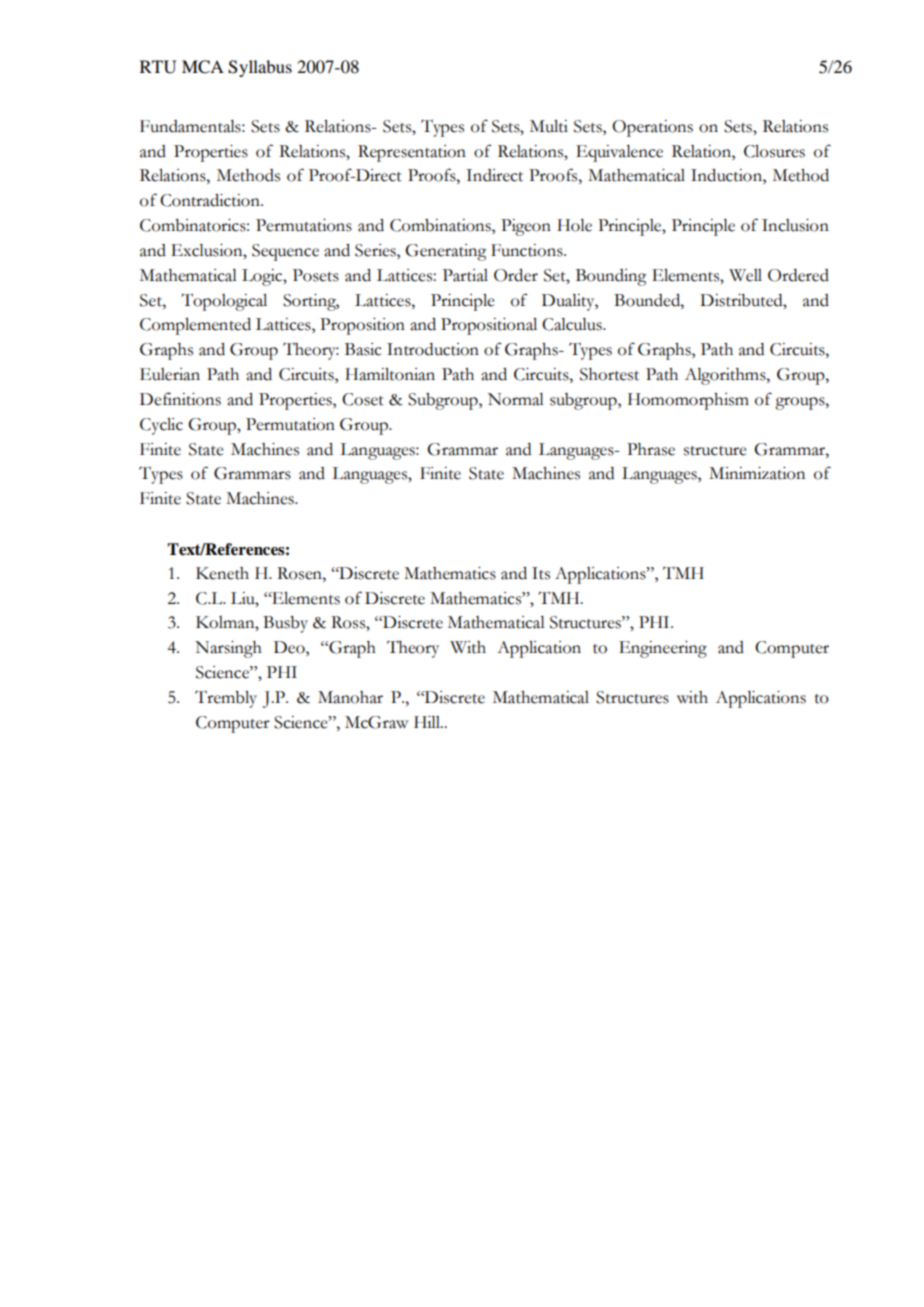 Image resolution: width=924 pixels, height=1307 pixels. Describe the element at coordinates (652, 128) in the document. I see `Operations` at that location.
